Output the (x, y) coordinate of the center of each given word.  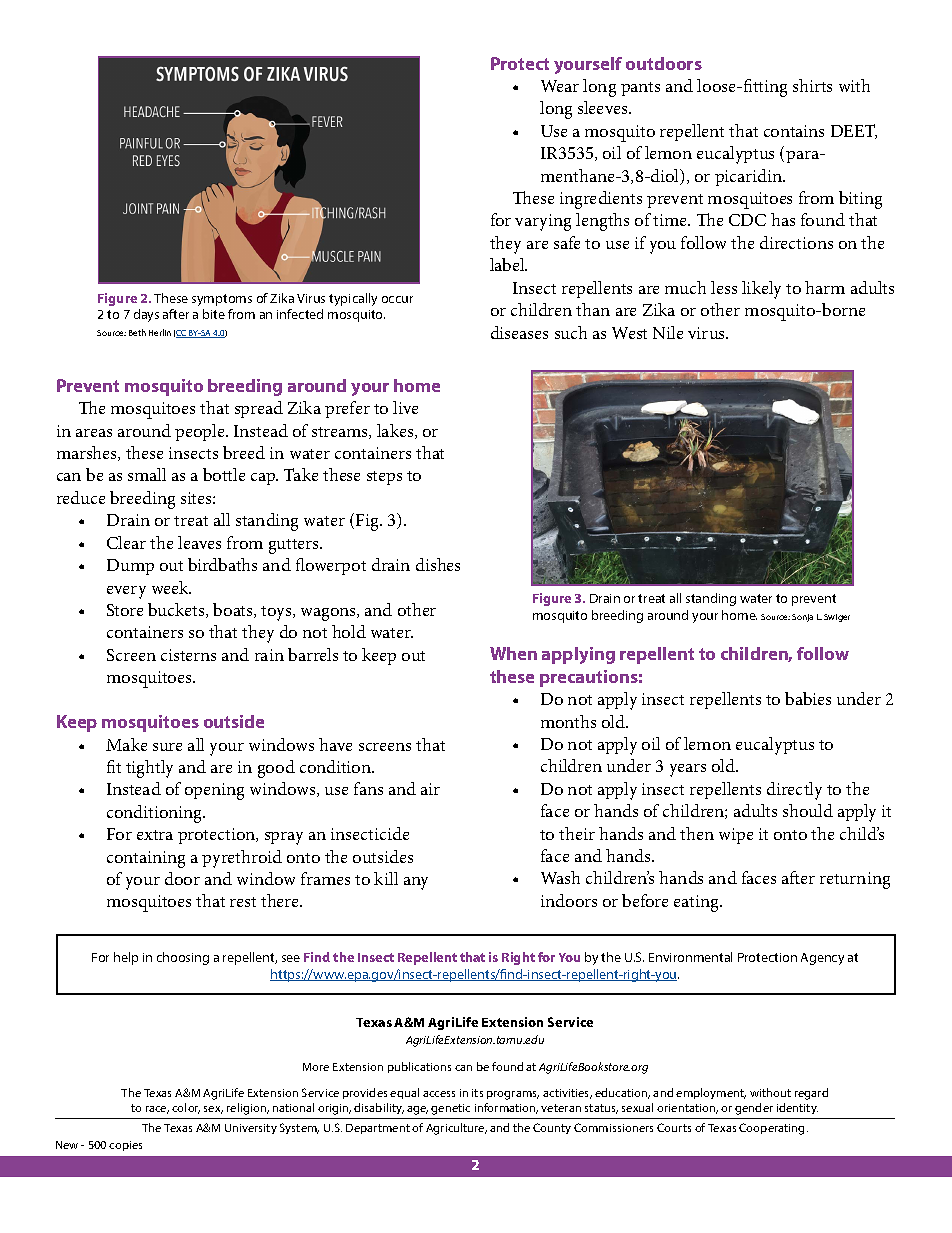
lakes (396, 431)
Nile (668, 332)
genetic (450, 1109)
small (147, 474)
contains (794, 131)
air (430, 789)
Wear (560, 86)
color (186, 1108)
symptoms (222, 300)
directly (794, 791)
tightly (149, 769)
